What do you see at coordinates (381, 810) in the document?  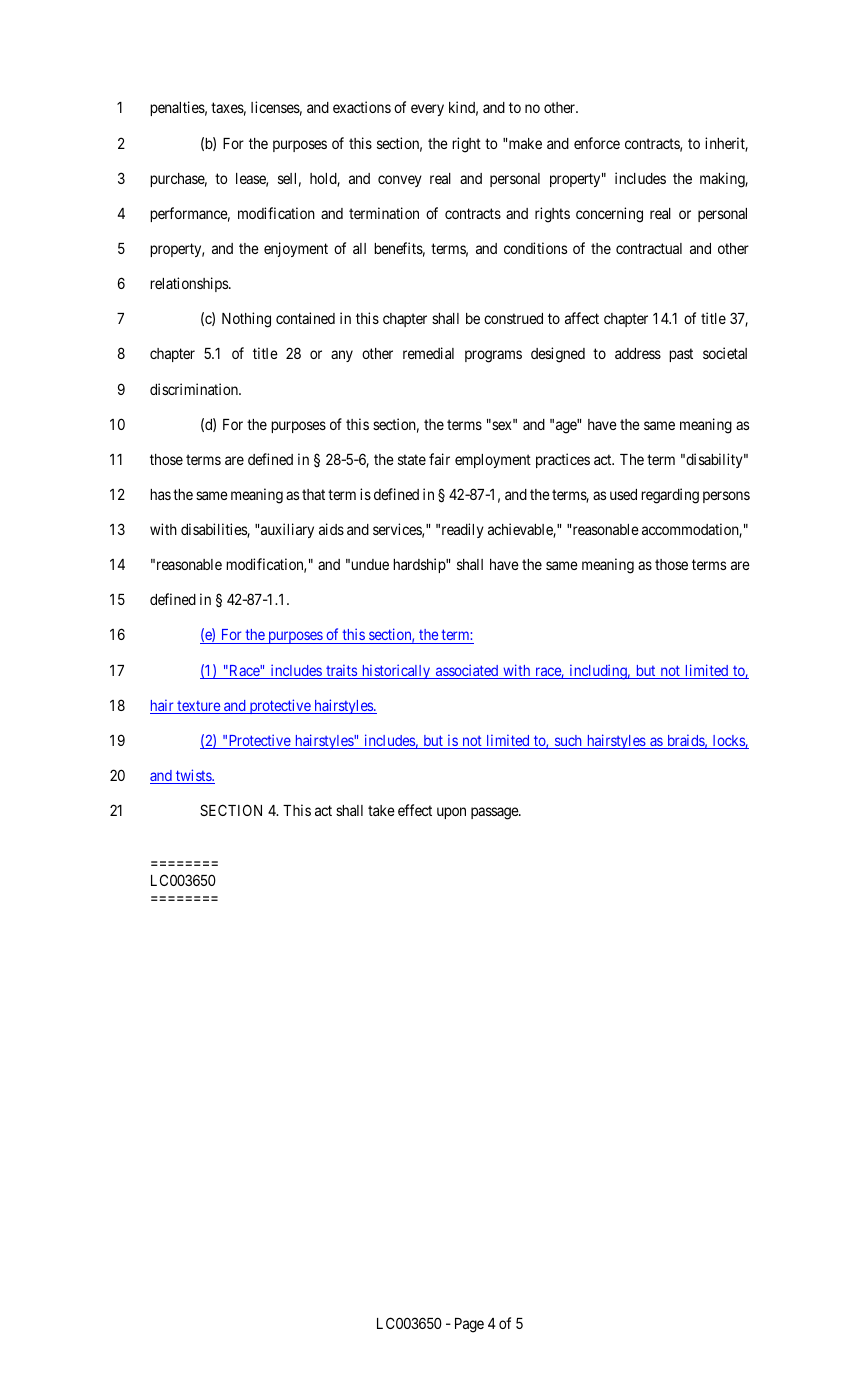 I see `take` at bounding box center [381, 810].
